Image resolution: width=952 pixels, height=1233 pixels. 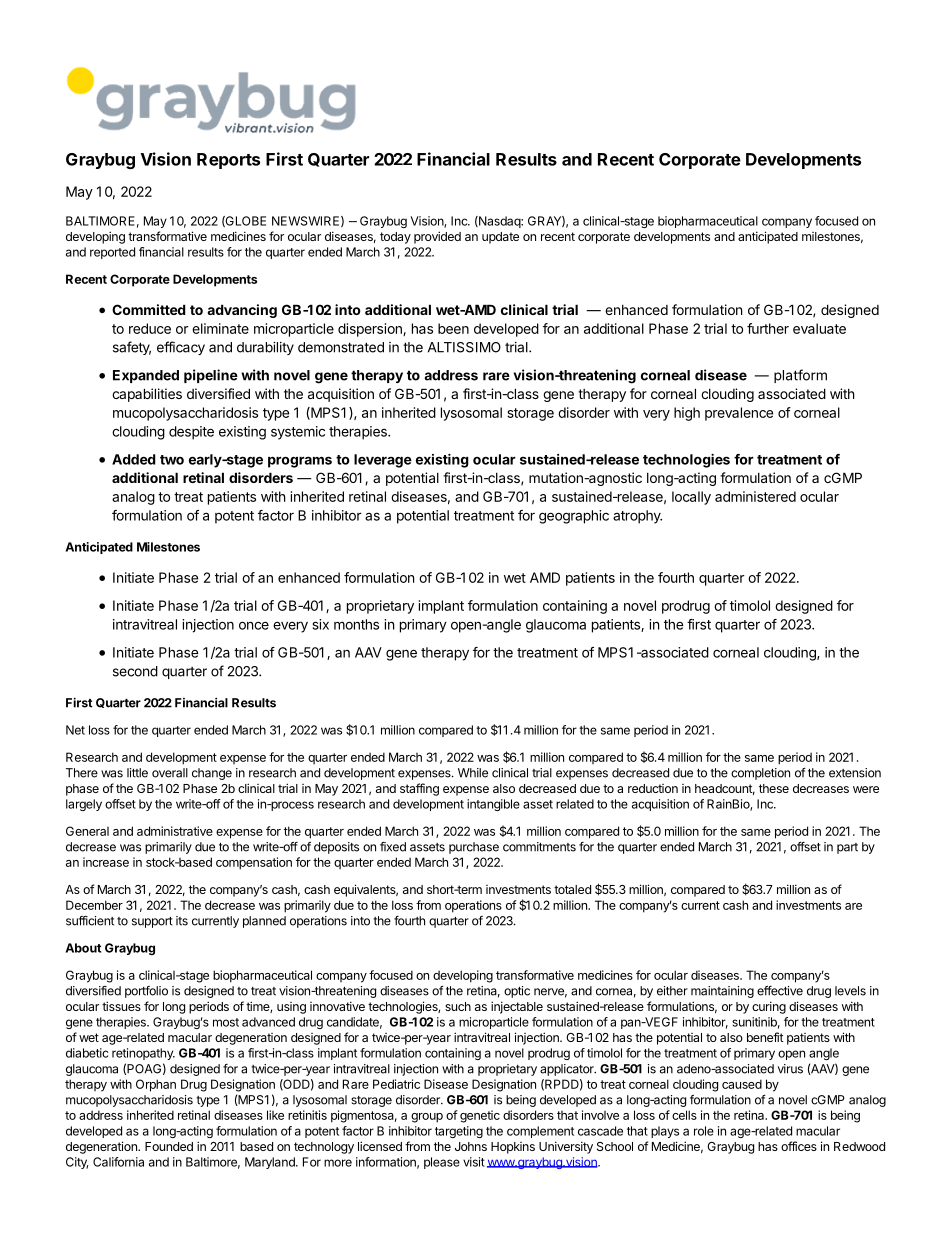 I want to click on further, so click(x=768, y=328).
